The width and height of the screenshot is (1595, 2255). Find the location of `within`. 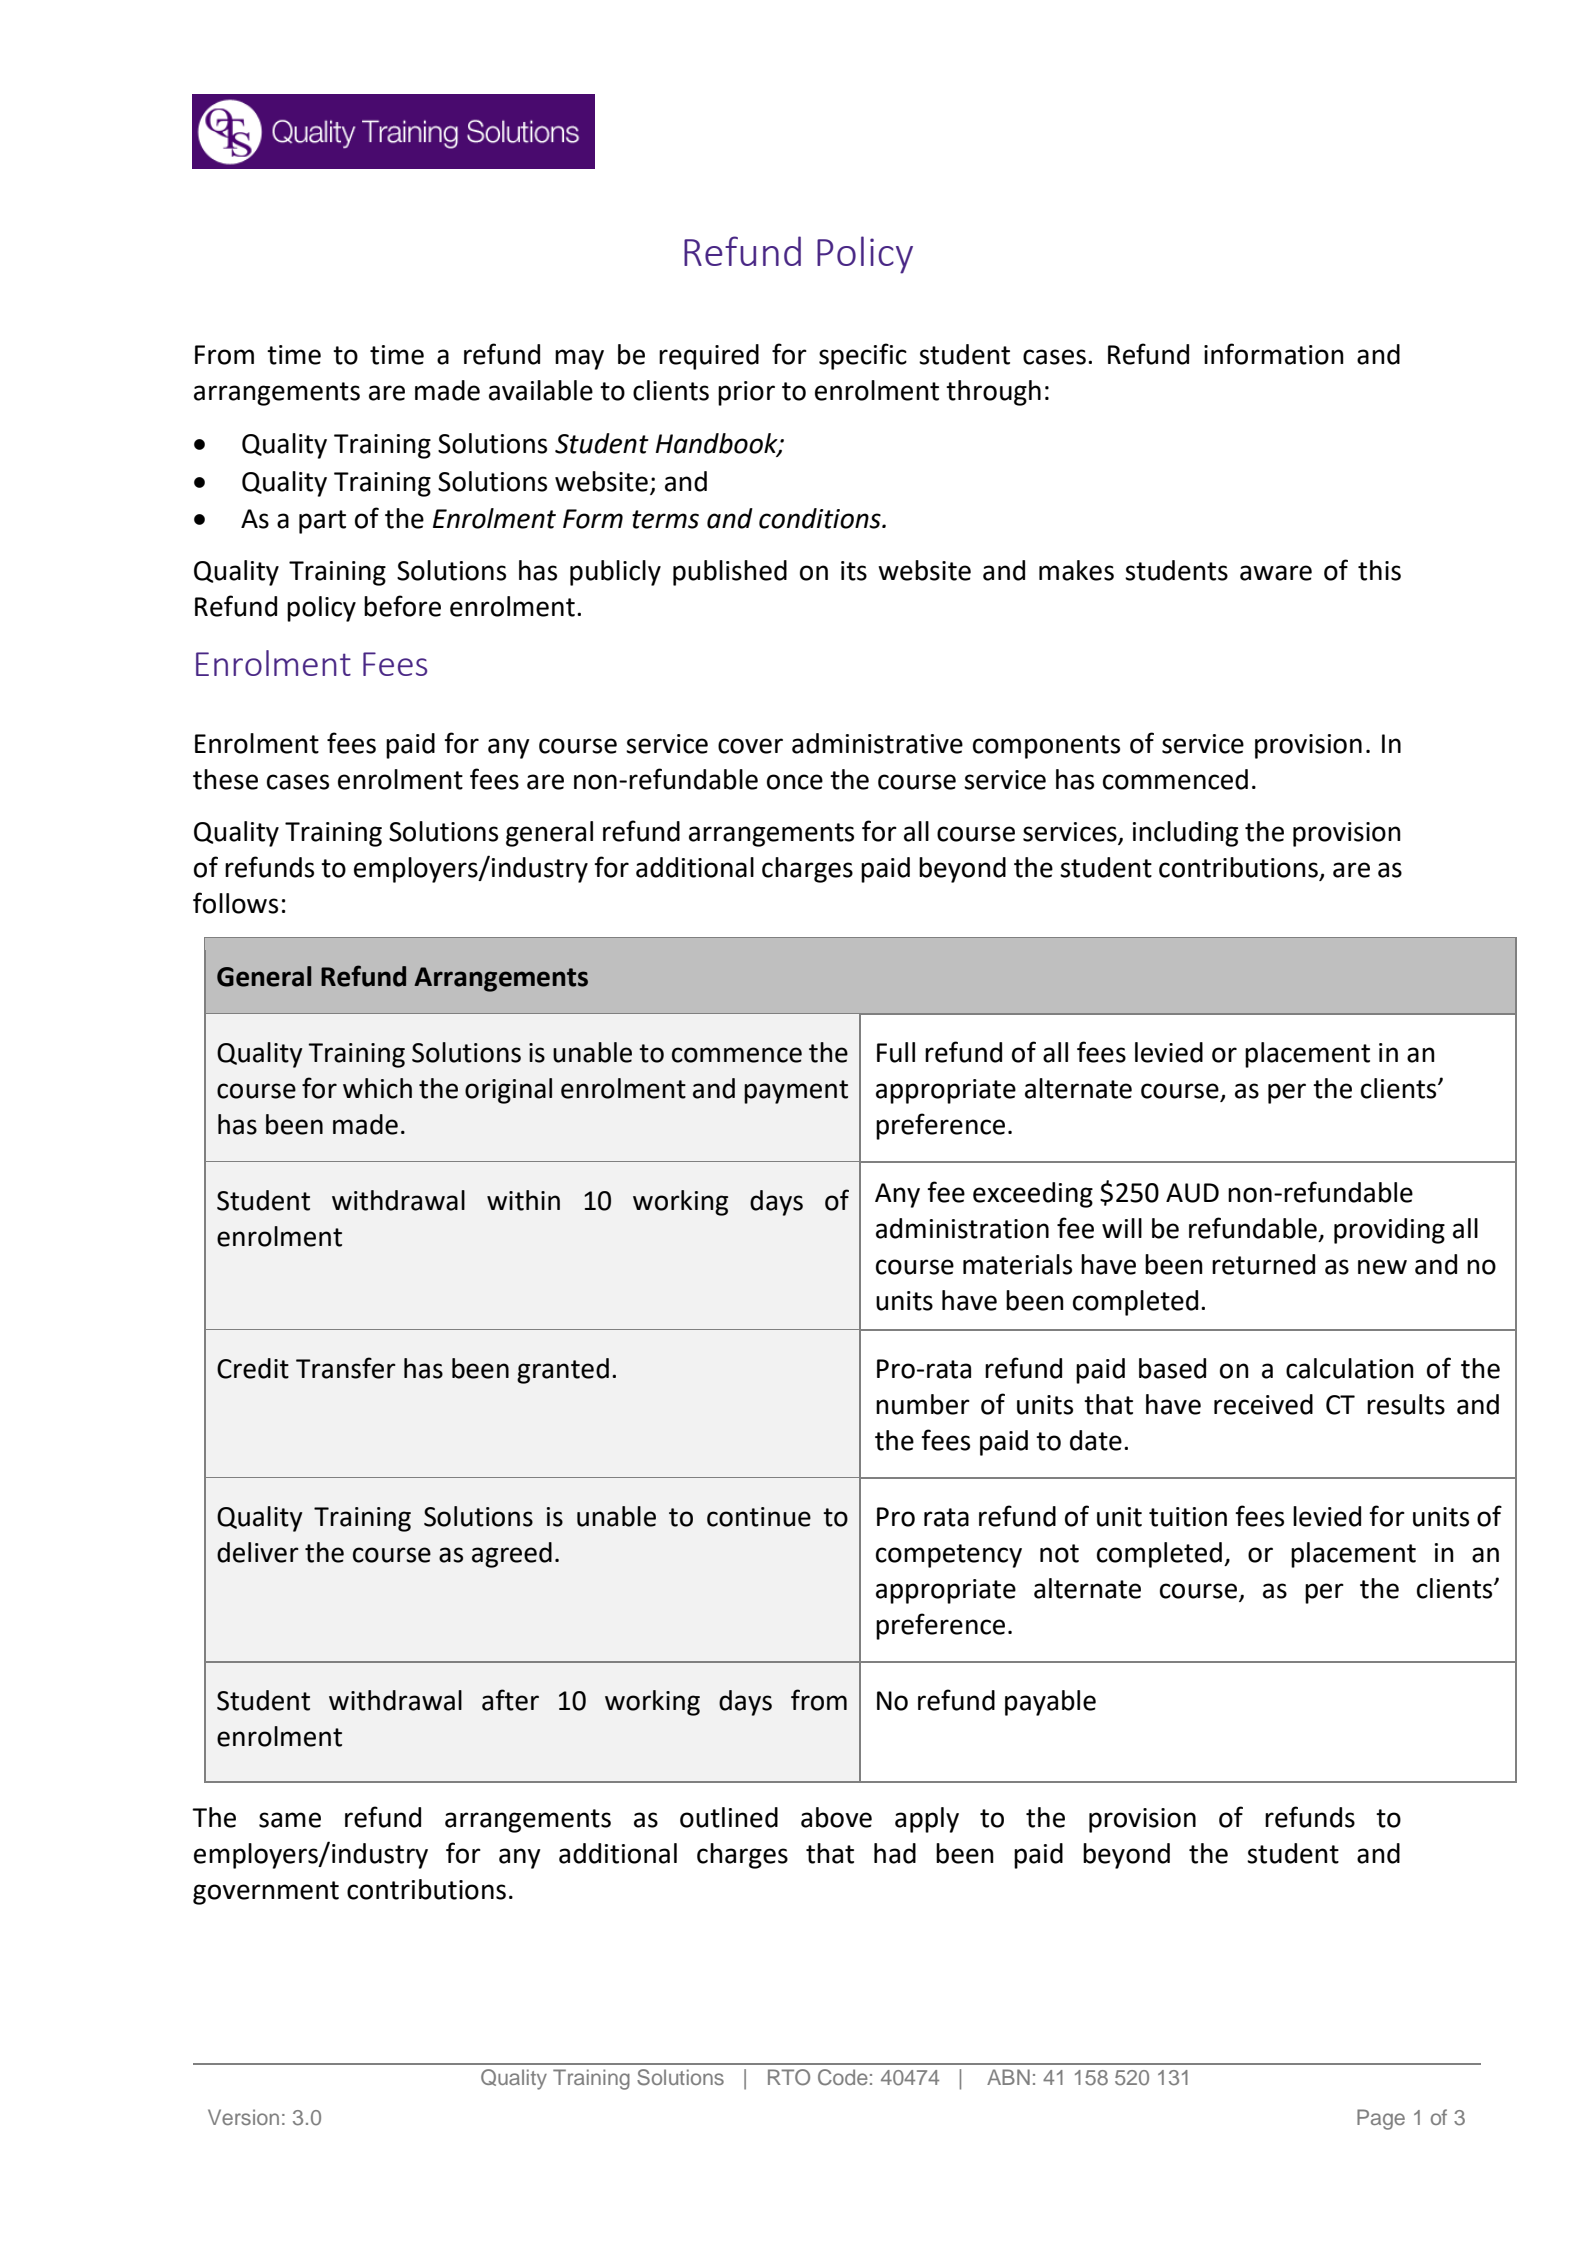

within is located at coordinates (523, 1200).
